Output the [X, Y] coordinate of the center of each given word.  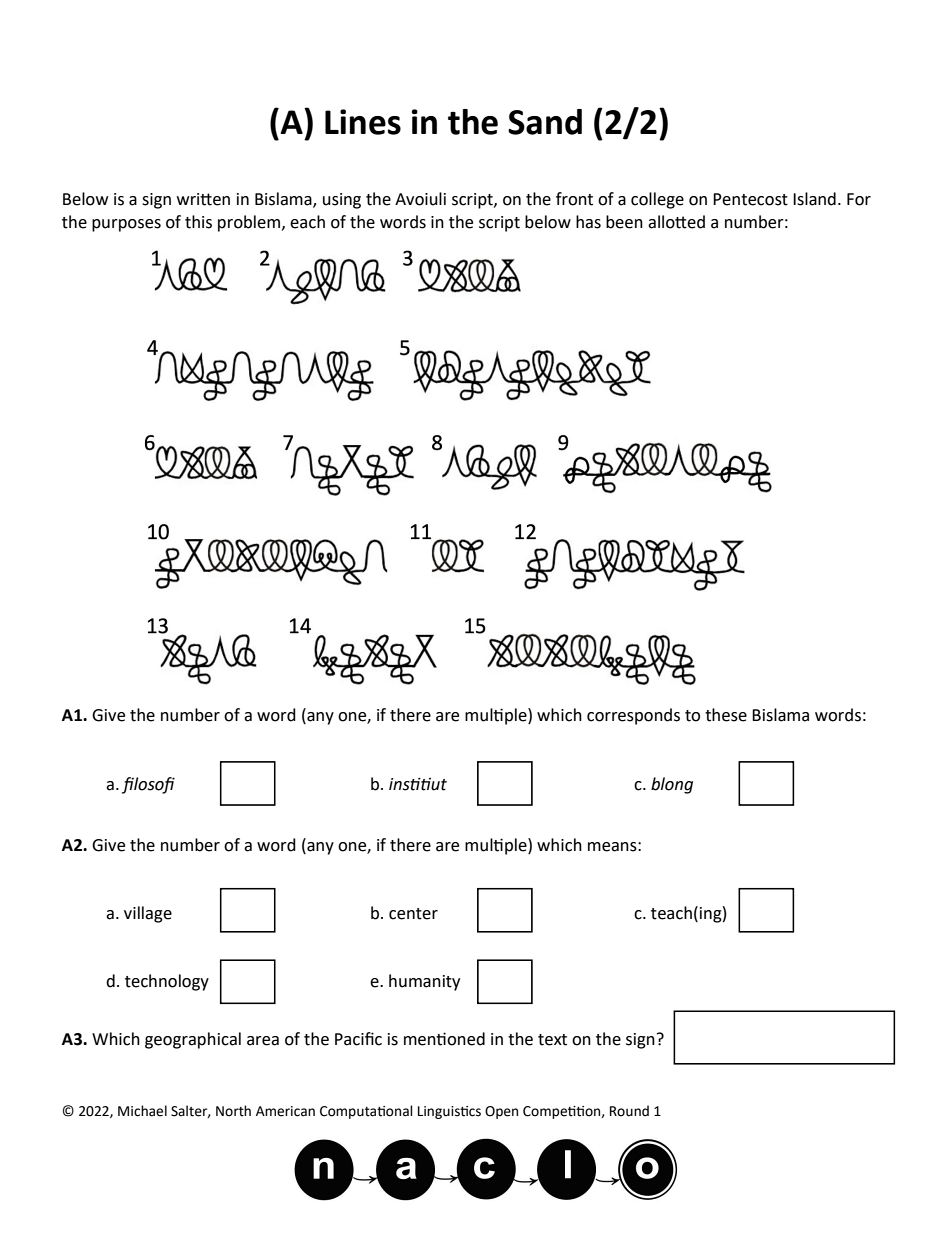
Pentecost [750, 199]
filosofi [148, 785]
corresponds [633, 716]
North [233, 1111]
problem [250, 223]
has [588, 222]
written [203, 199]
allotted [676, 222]
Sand [545, 122]
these [726, 715]
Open [501, 1112]
